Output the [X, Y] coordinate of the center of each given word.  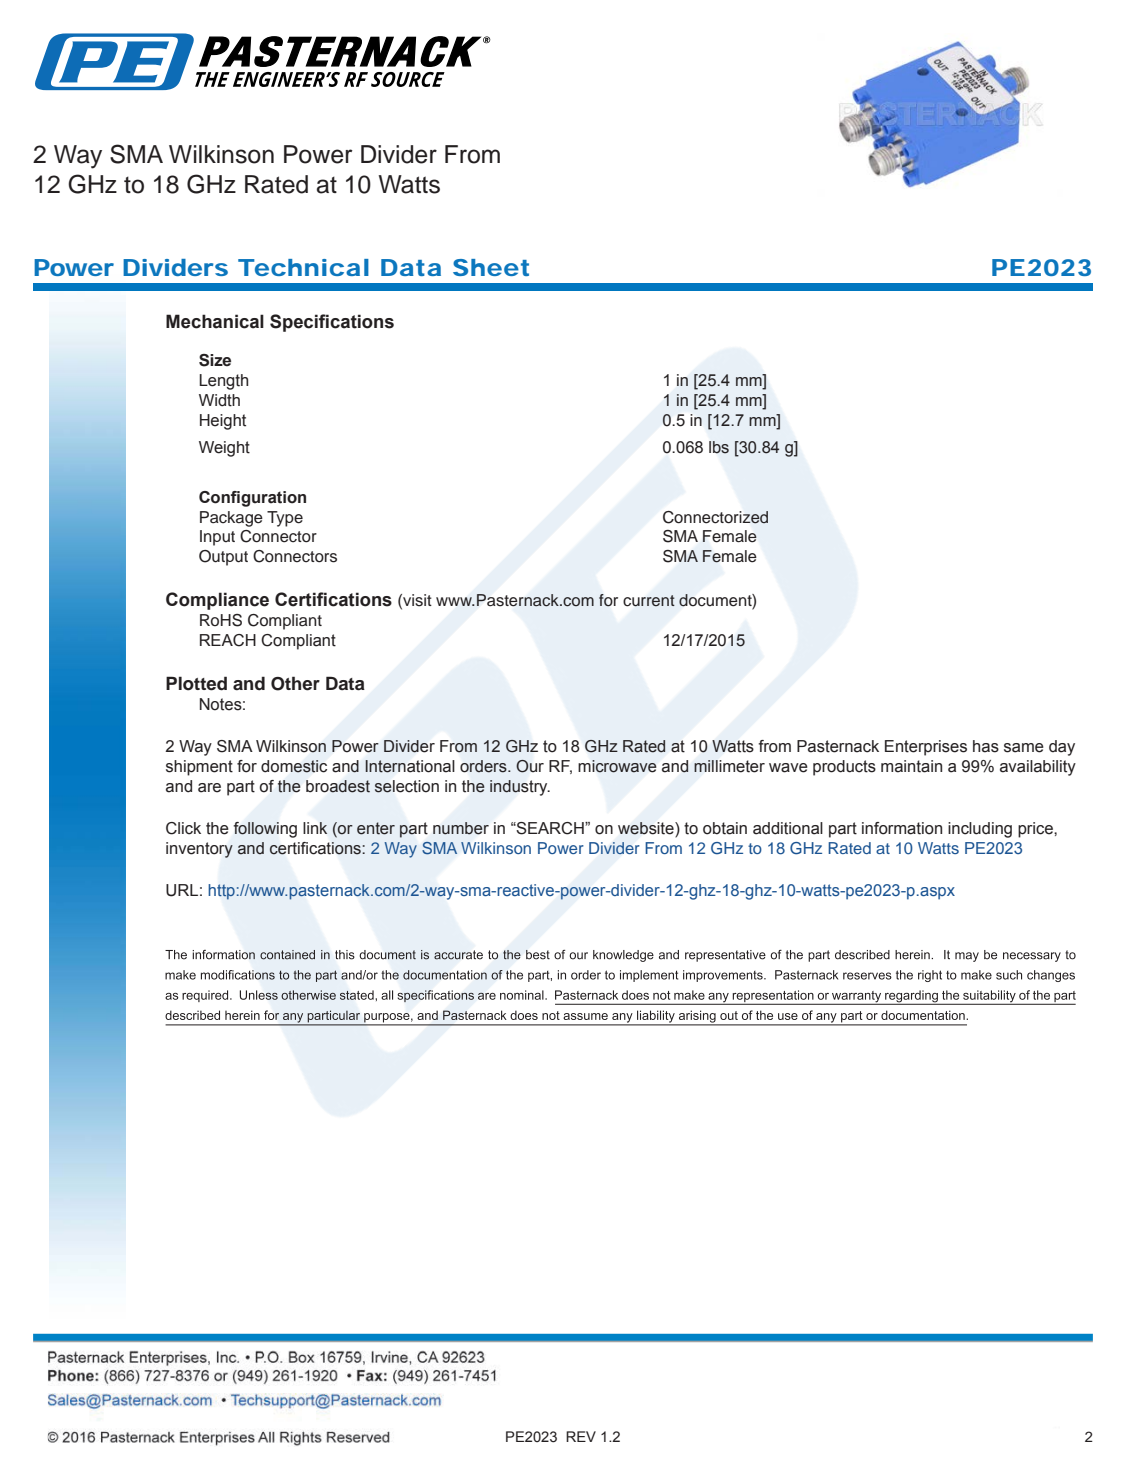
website [647, 829]
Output [223, 558]
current [649, 600]
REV [581, 1436]
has [986, 746]
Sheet [491, 267]
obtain [725, 828]
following [265, 830]
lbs [719, 447]
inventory [199, 850]
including [980, 830]
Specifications [332, 323]
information [902, 828]
